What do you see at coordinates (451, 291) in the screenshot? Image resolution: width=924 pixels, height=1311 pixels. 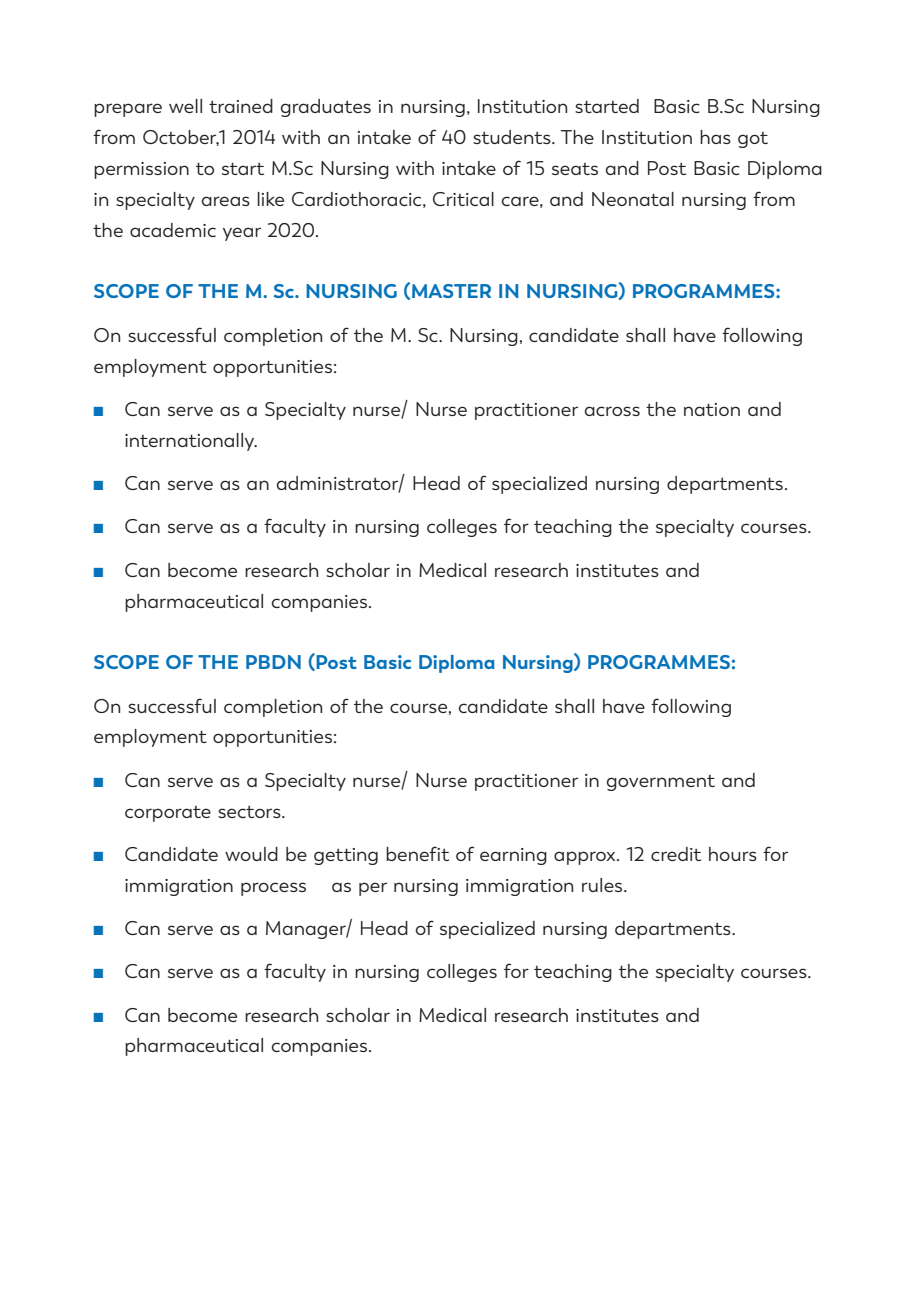 I see `MASTER` at bounding box center [451, 291].
